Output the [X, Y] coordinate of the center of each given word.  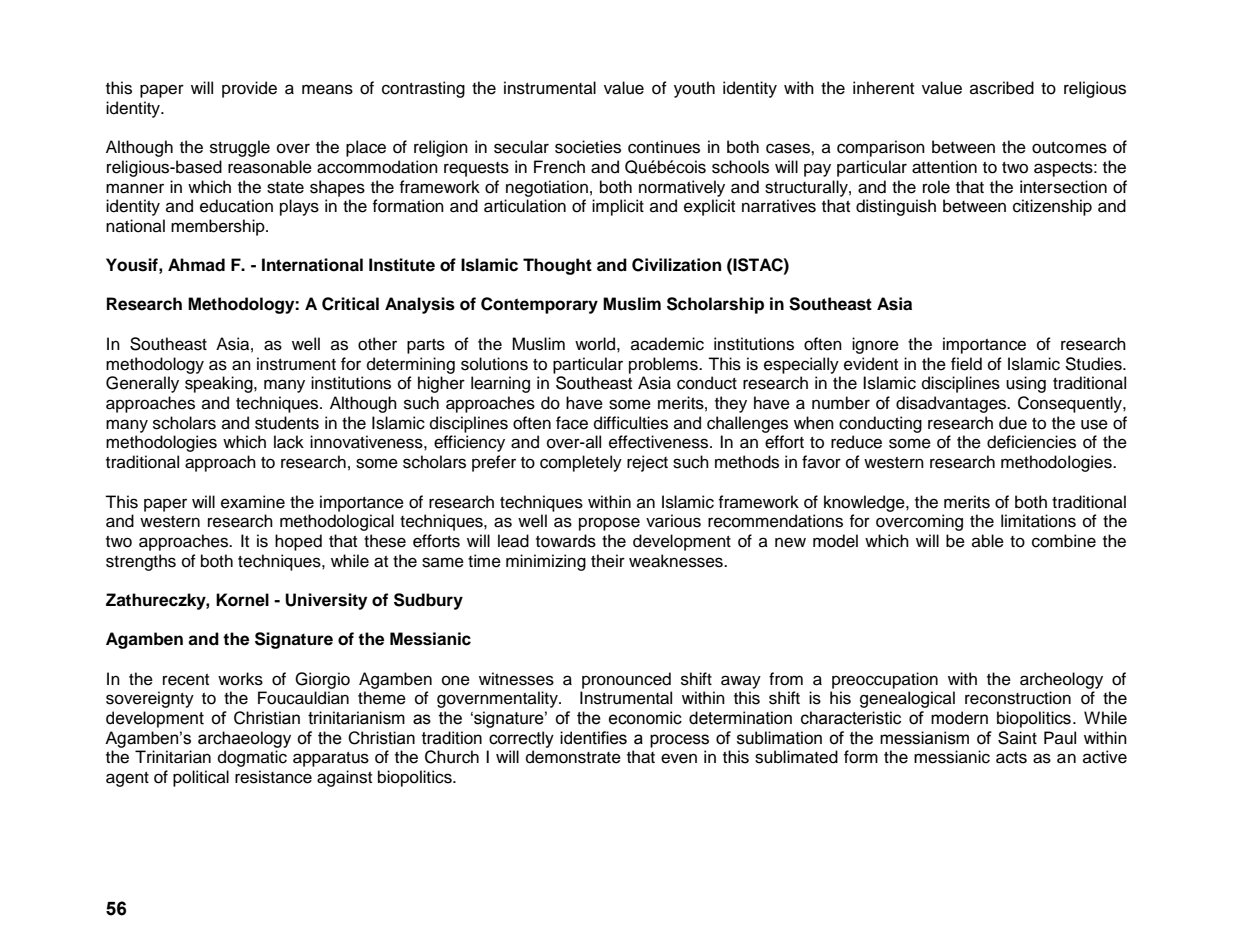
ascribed [1002, 88]
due [1013, 423]
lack [289, 442]
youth [694, 89]
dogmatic [252, 758]
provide [249, 89]
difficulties [631, 423]
